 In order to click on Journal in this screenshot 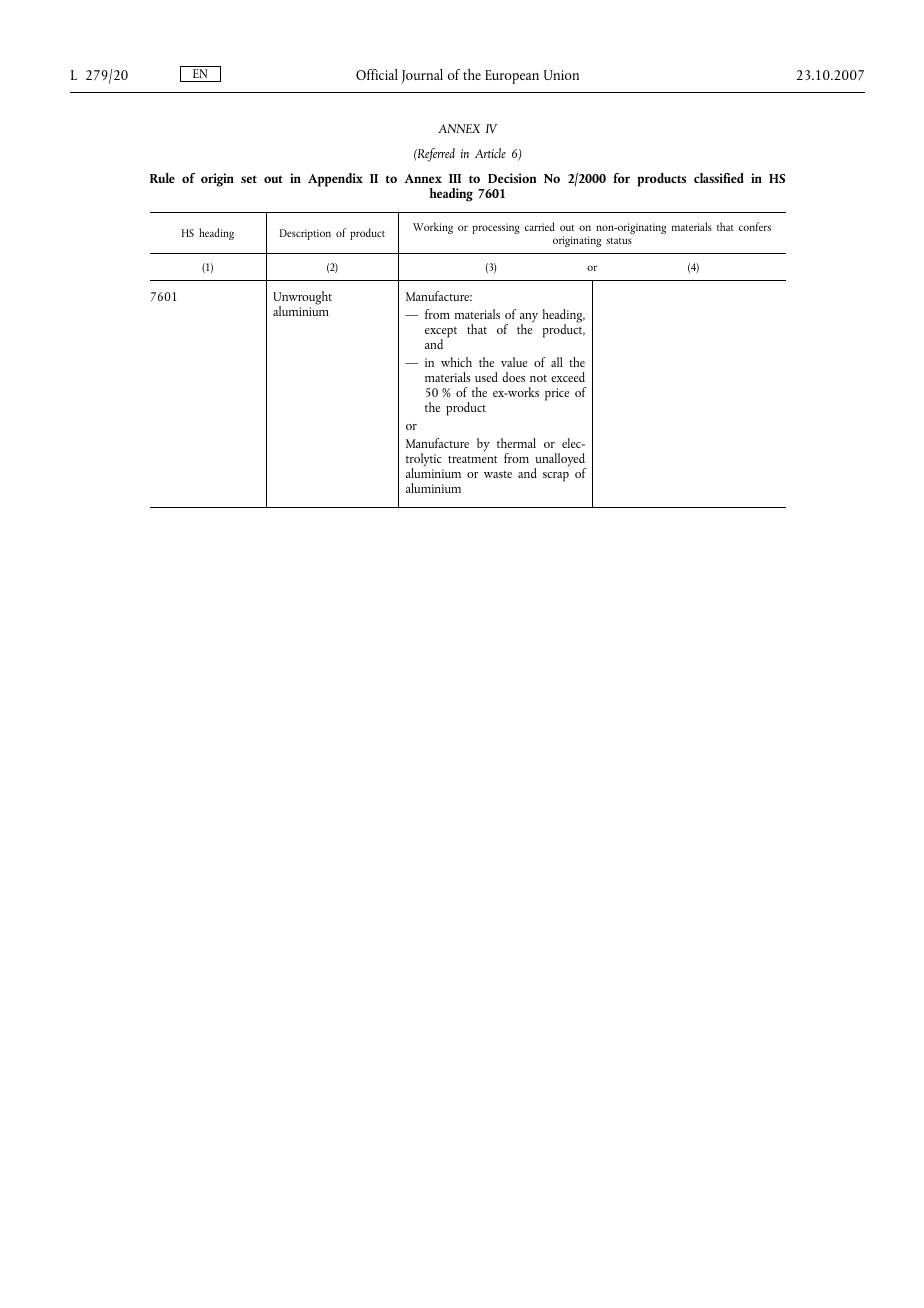, I will do `click(422, 76)`.
